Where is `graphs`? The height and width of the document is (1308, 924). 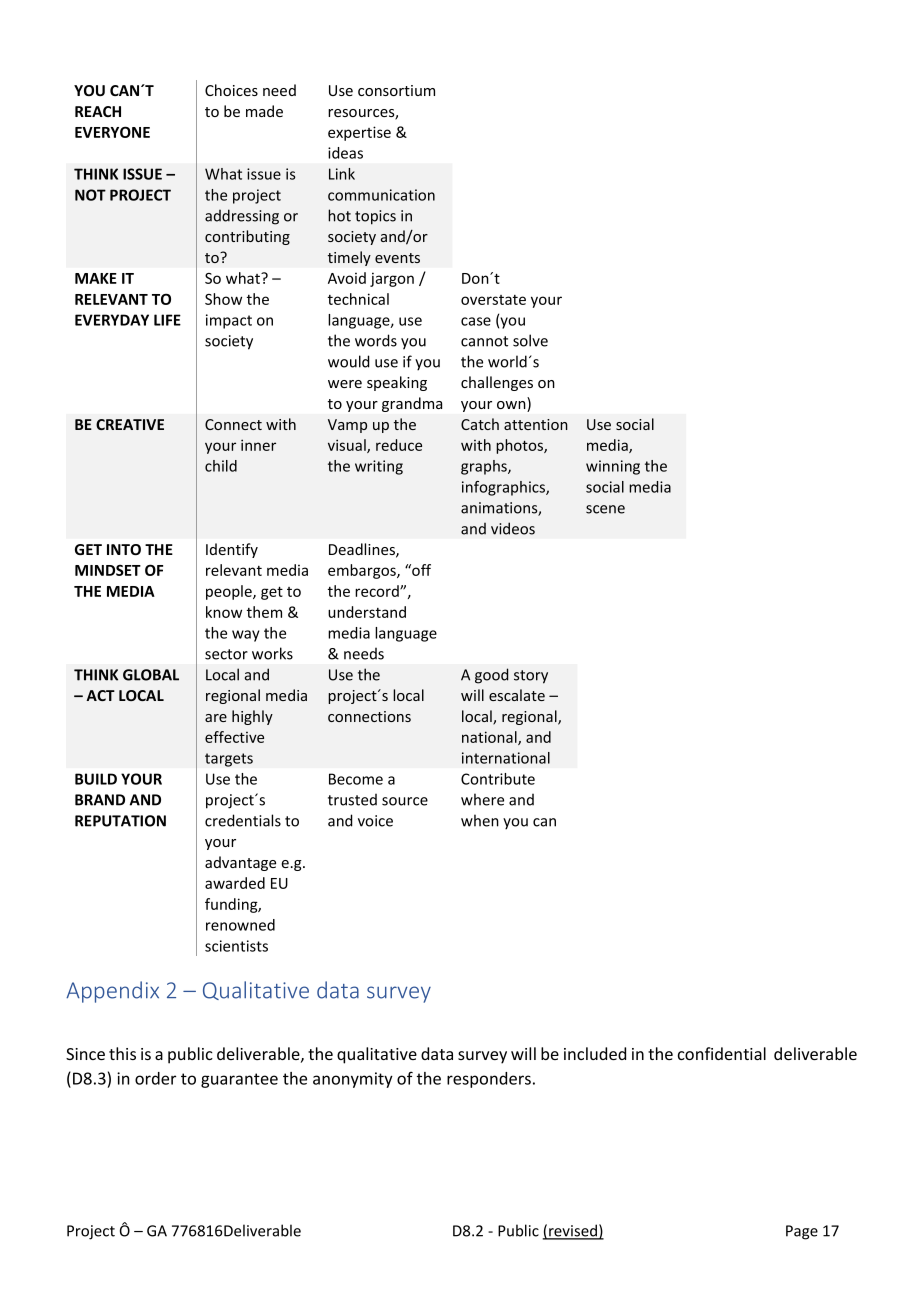
graphs is located at coordinates (485, 467).
